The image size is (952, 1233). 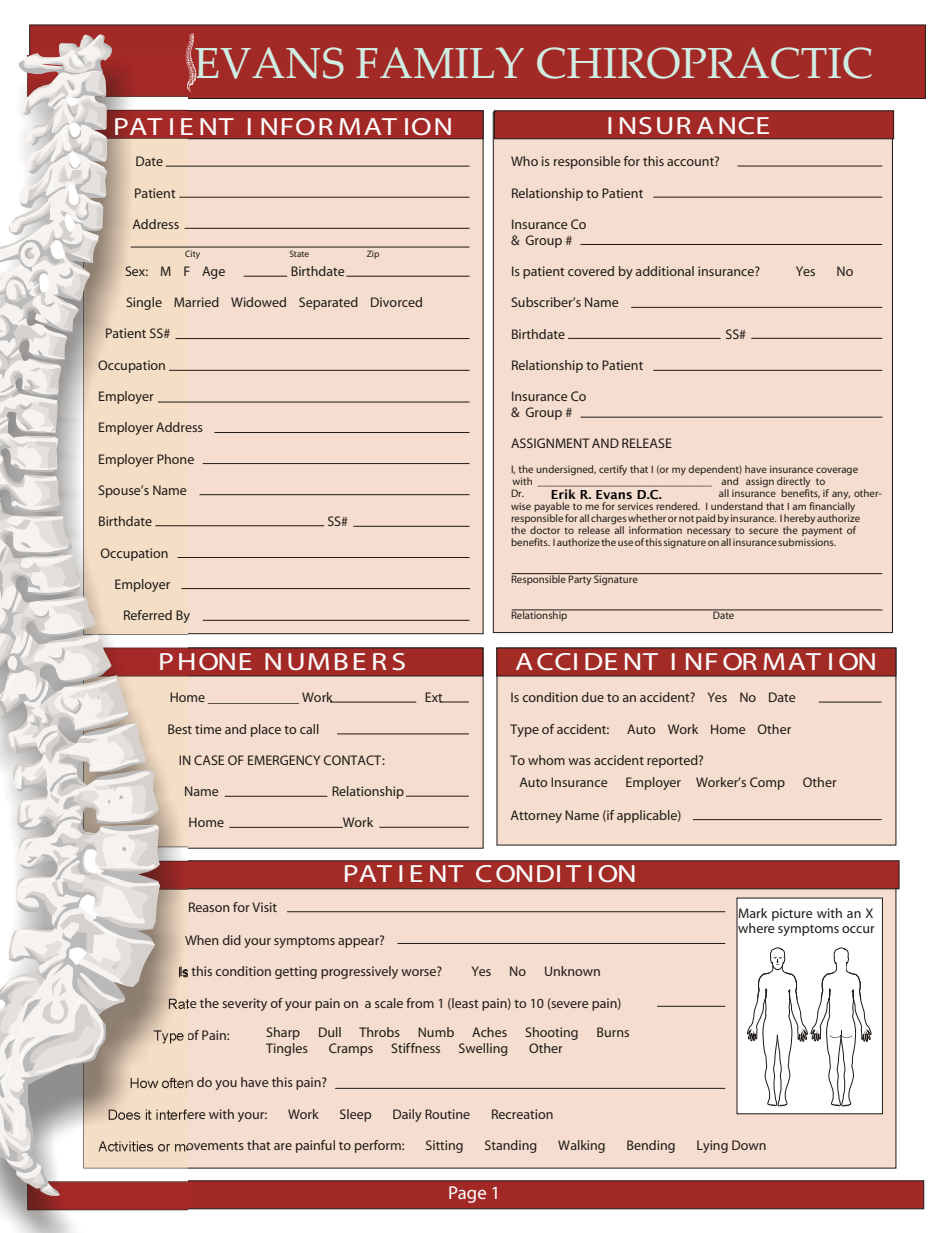 What do you see at coordinates (192, 255) in the screenshot?
I see `City` at bounding box center [192, 255].
